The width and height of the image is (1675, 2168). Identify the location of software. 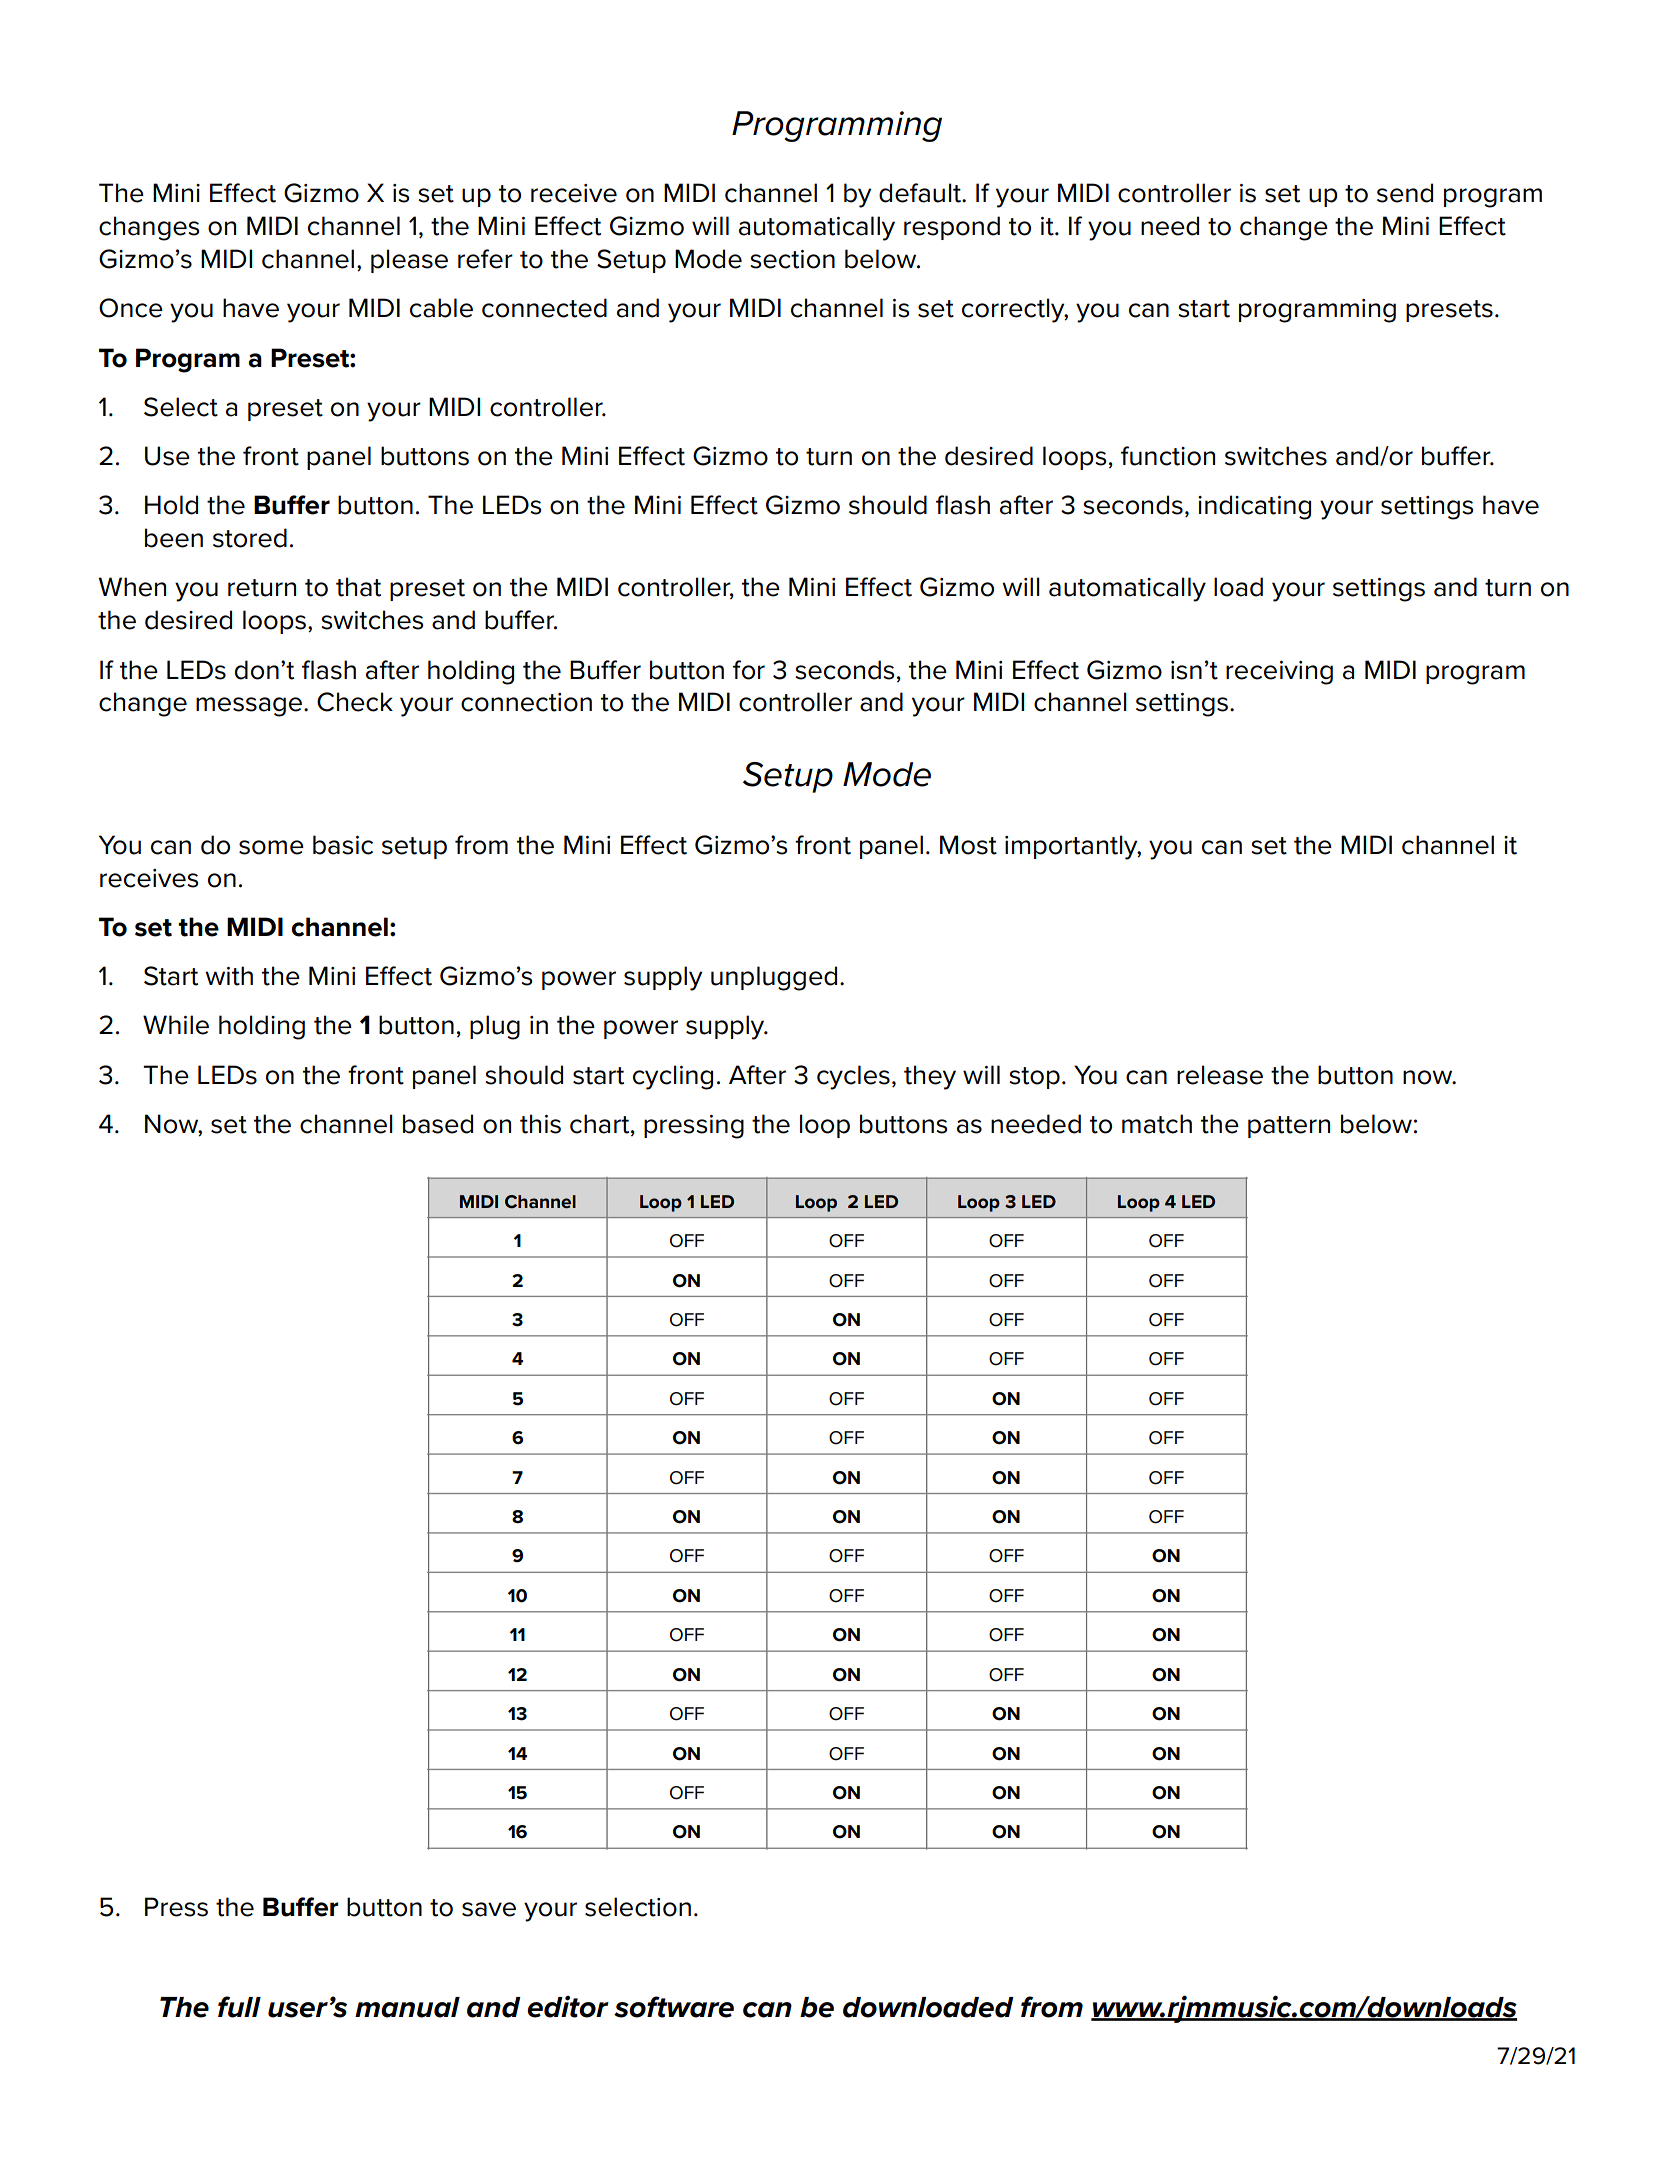
(674, 2007).
